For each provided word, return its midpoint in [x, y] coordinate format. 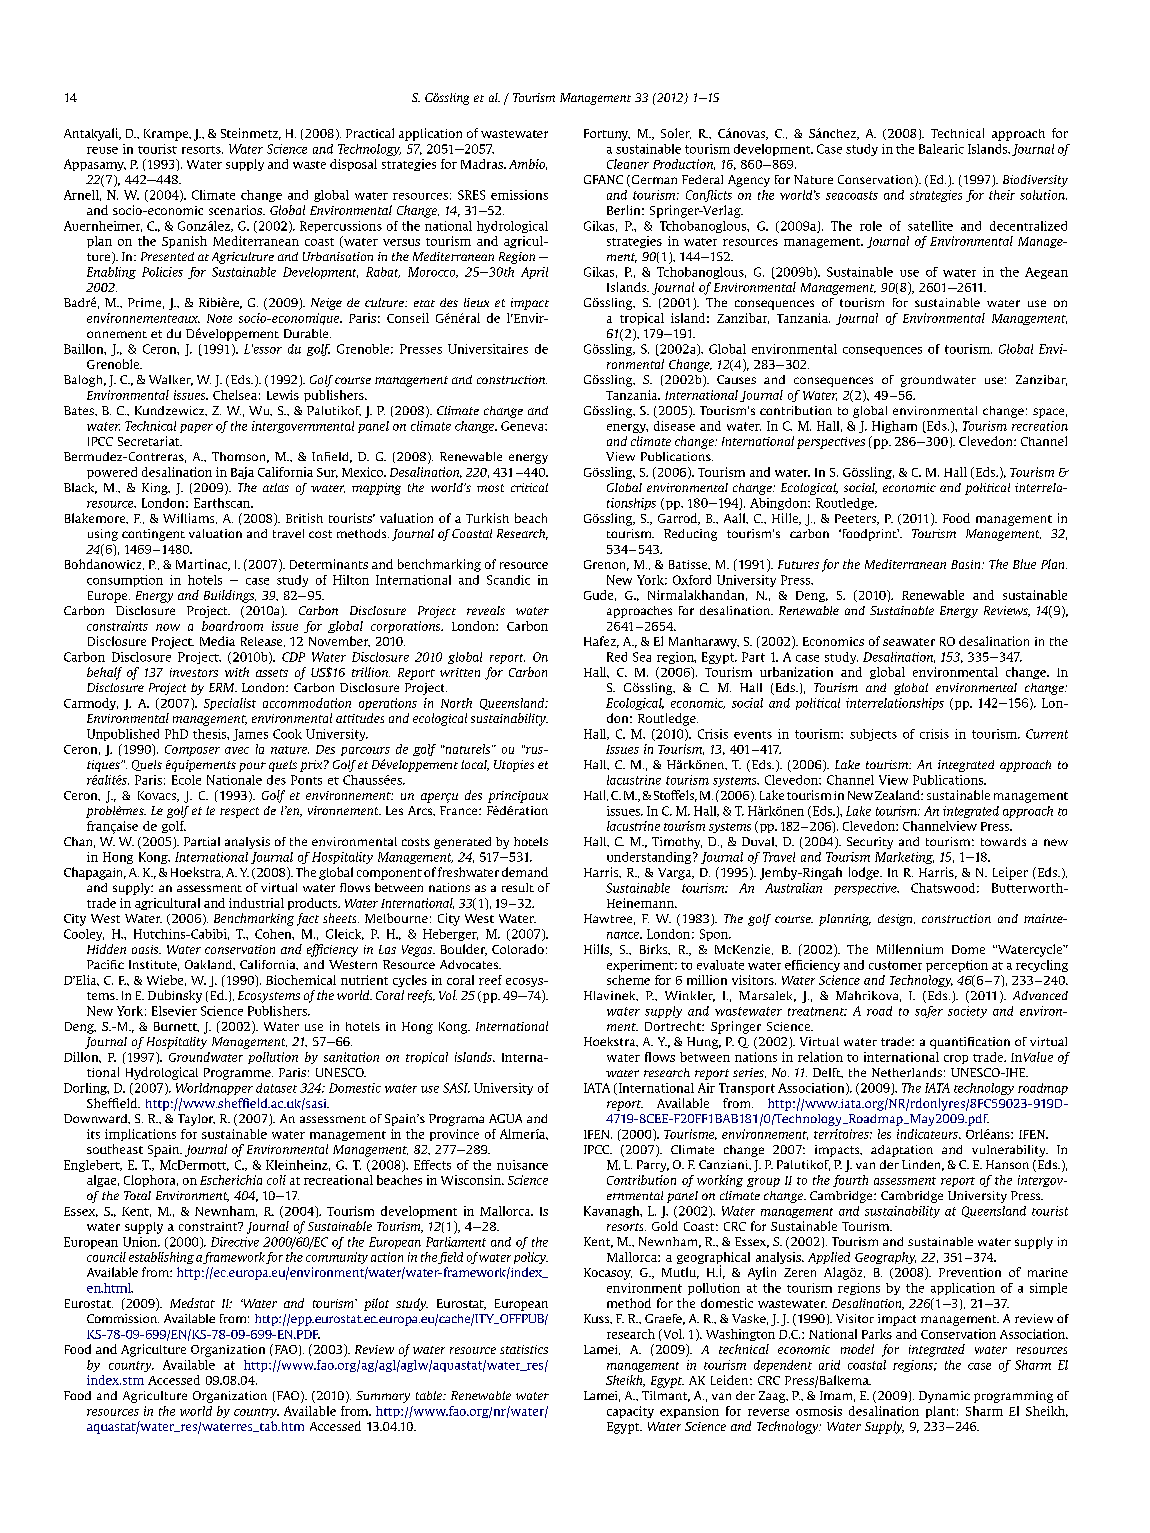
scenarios [236, 210]
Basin [967, 564]
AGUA [505, 1118]
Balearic [941, 149]
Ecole [186, 780]
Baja [242, 473]
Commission [123, 1318]
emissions [519, 195]
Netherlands [907, 1072]
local [475, 765]
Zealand [898, 795]
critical [529, 487]
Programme [238, 1074]
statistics [524, 1349]
